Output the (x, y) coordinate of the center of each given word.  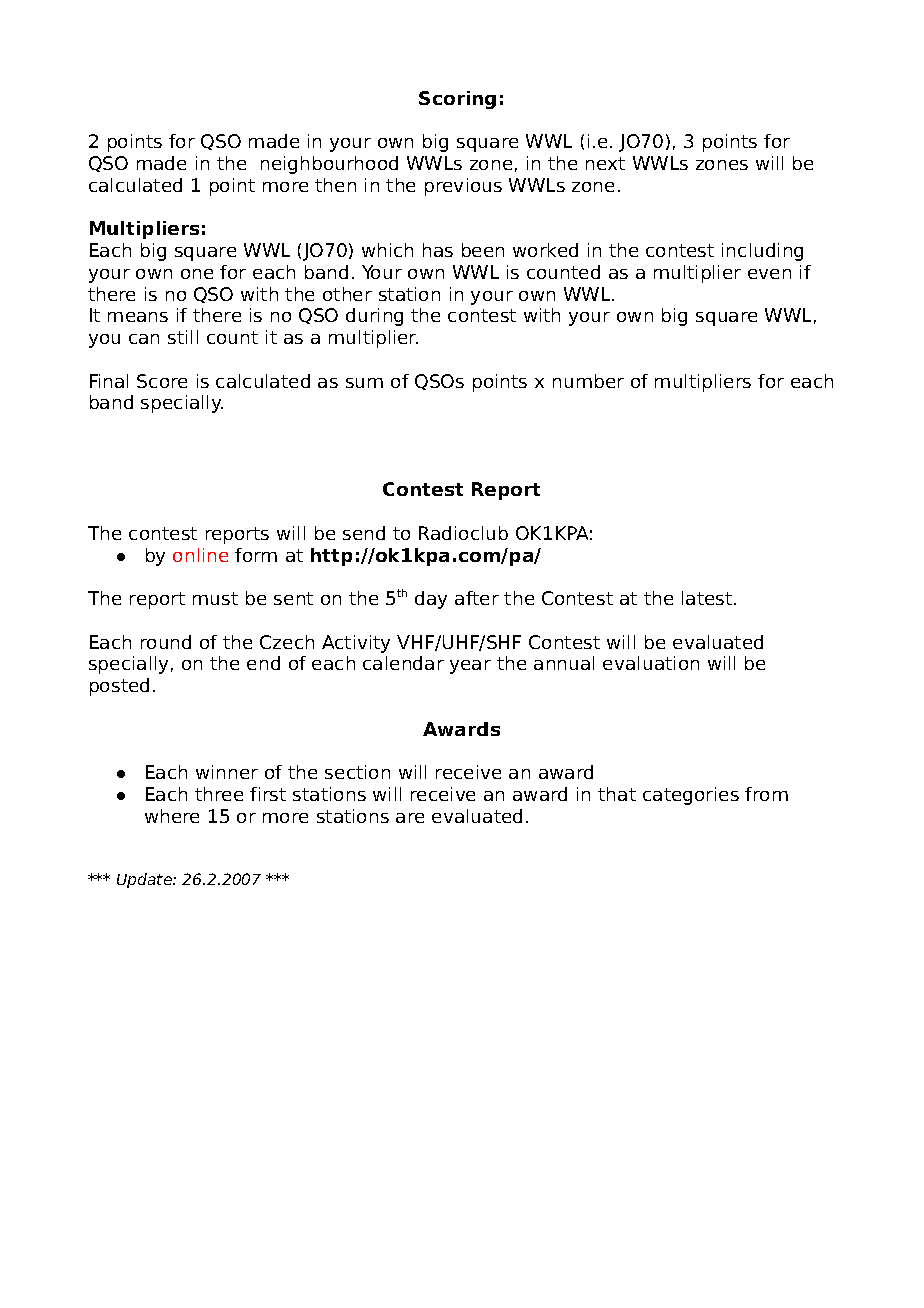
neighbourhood (329, 165)
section (357, 772)
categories (691, 796)
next (605, 163)
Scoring (457, 100)
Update (145, 880)
